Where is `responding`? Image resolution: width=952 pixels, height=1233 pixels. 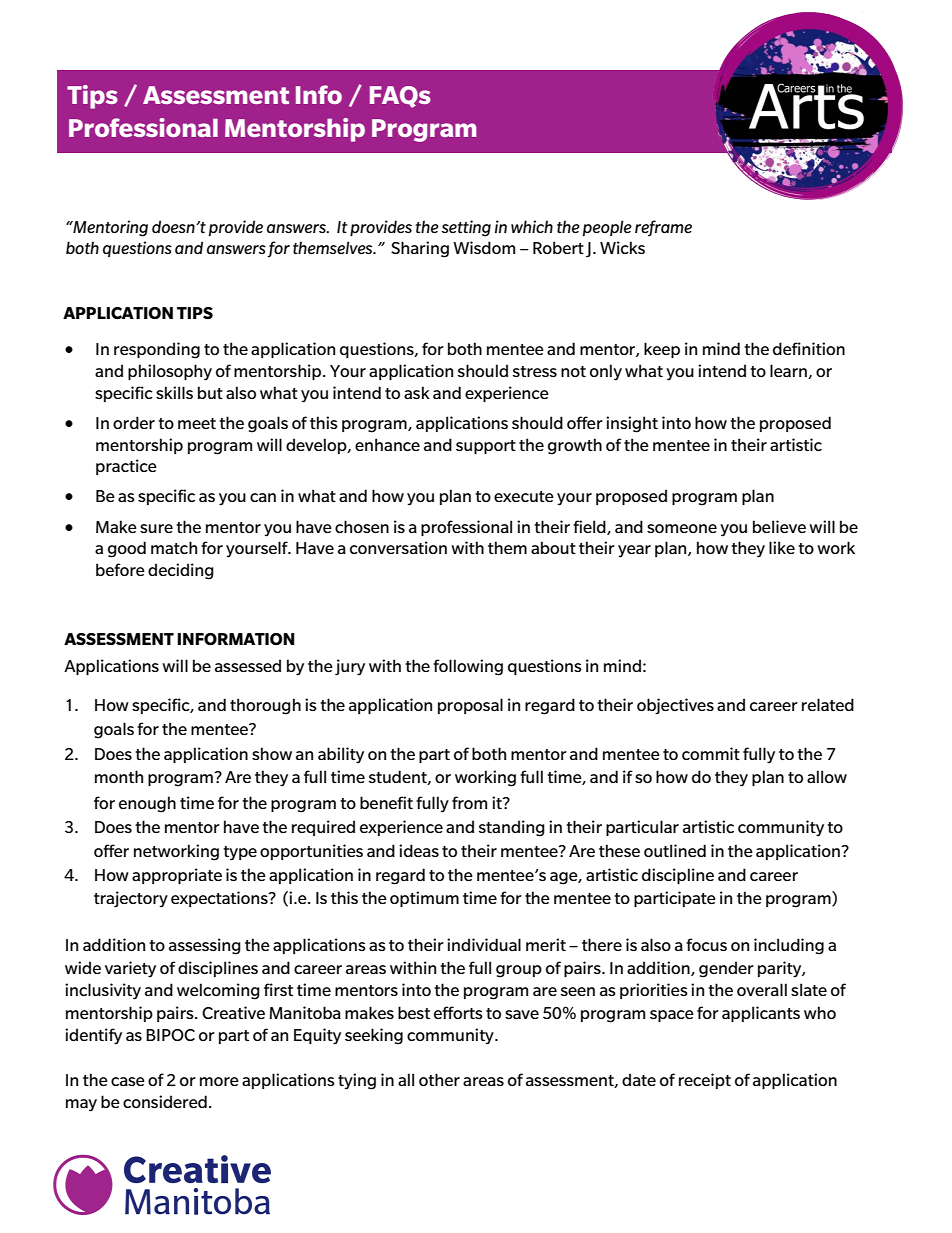
responding is located at coordinates (157, 350).
